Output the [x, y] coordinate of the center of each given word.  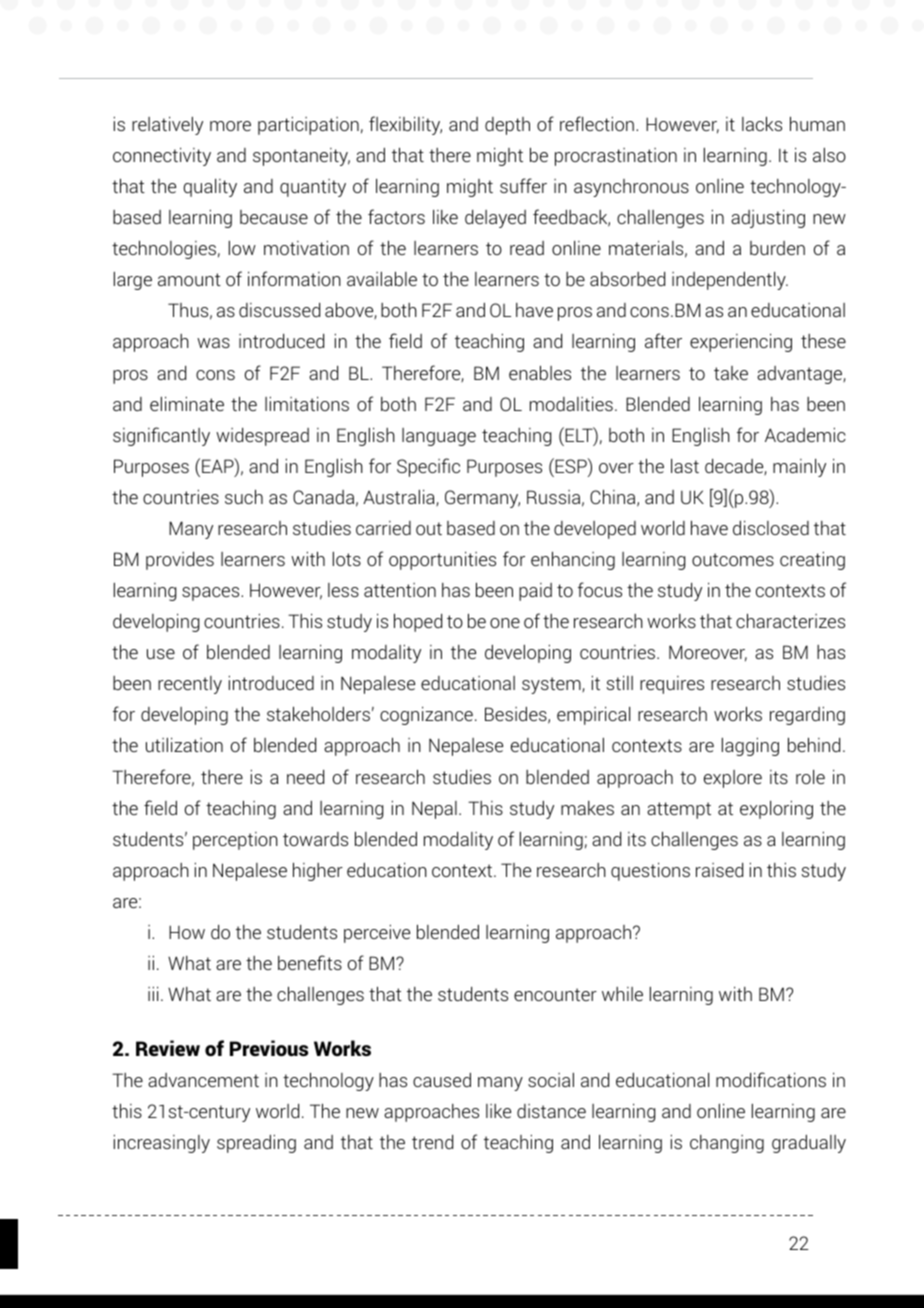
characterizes [790, 620]
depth [507, 126]
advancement [203, 1080]
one [505, 623]
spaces [212, 594]
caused [442, 1080]
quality [210, 188]
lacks [762, 123]
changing [727, 1144]
